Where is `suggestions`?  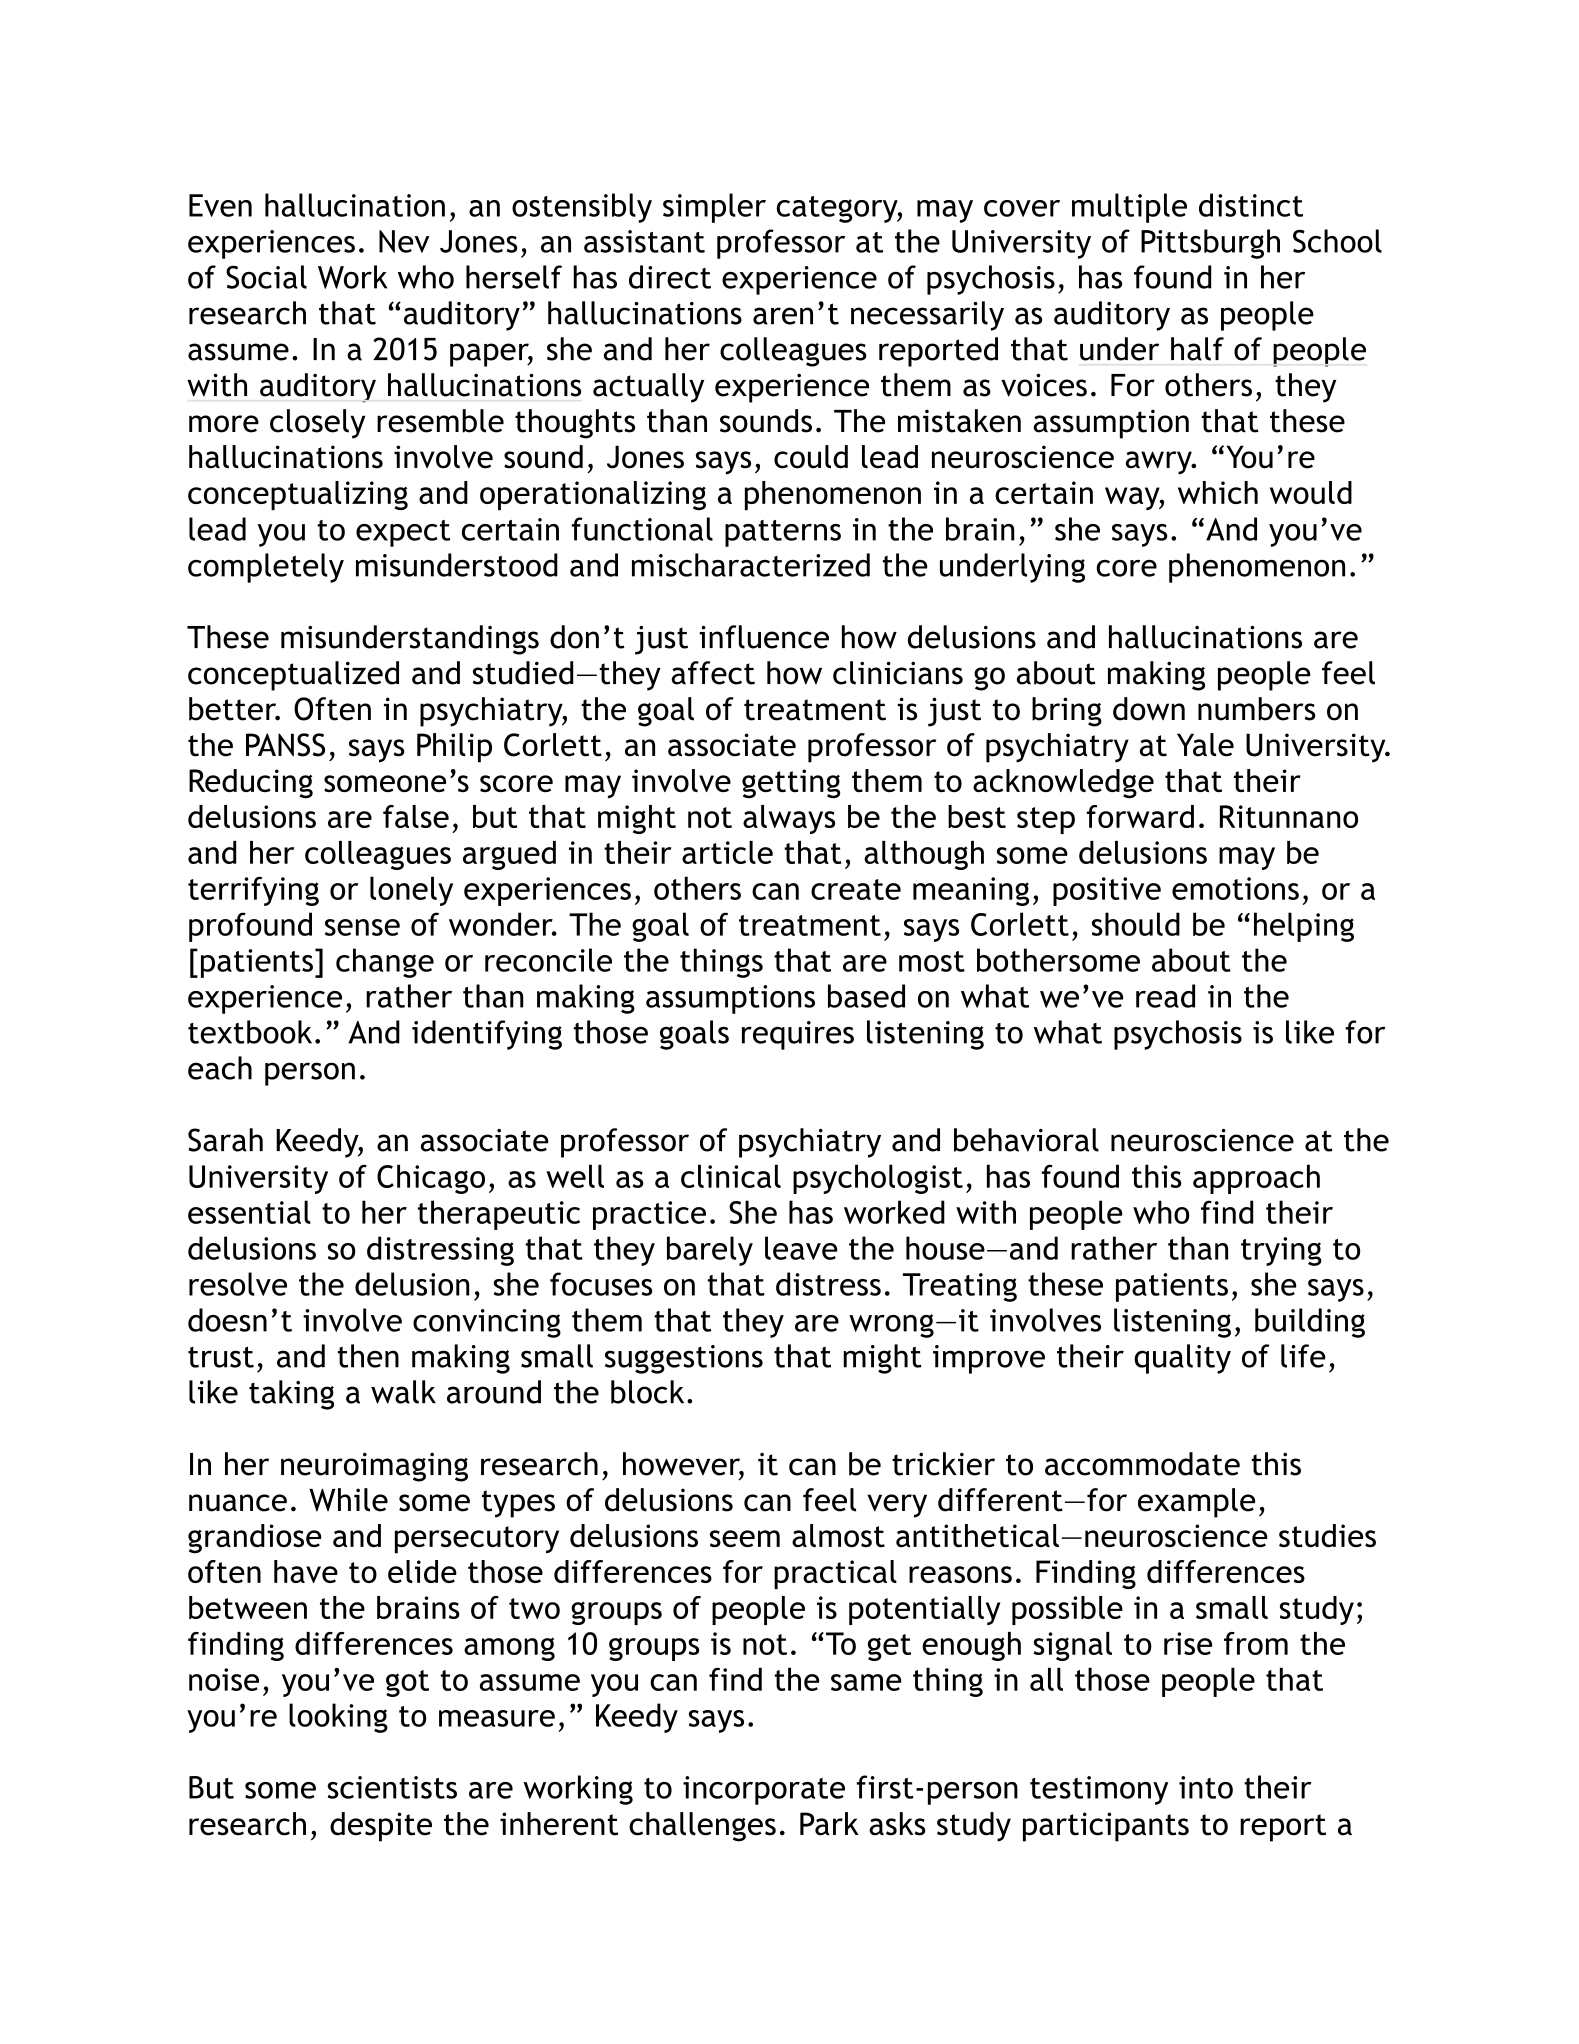
suggestions is located at coordinates (684, 1359).
